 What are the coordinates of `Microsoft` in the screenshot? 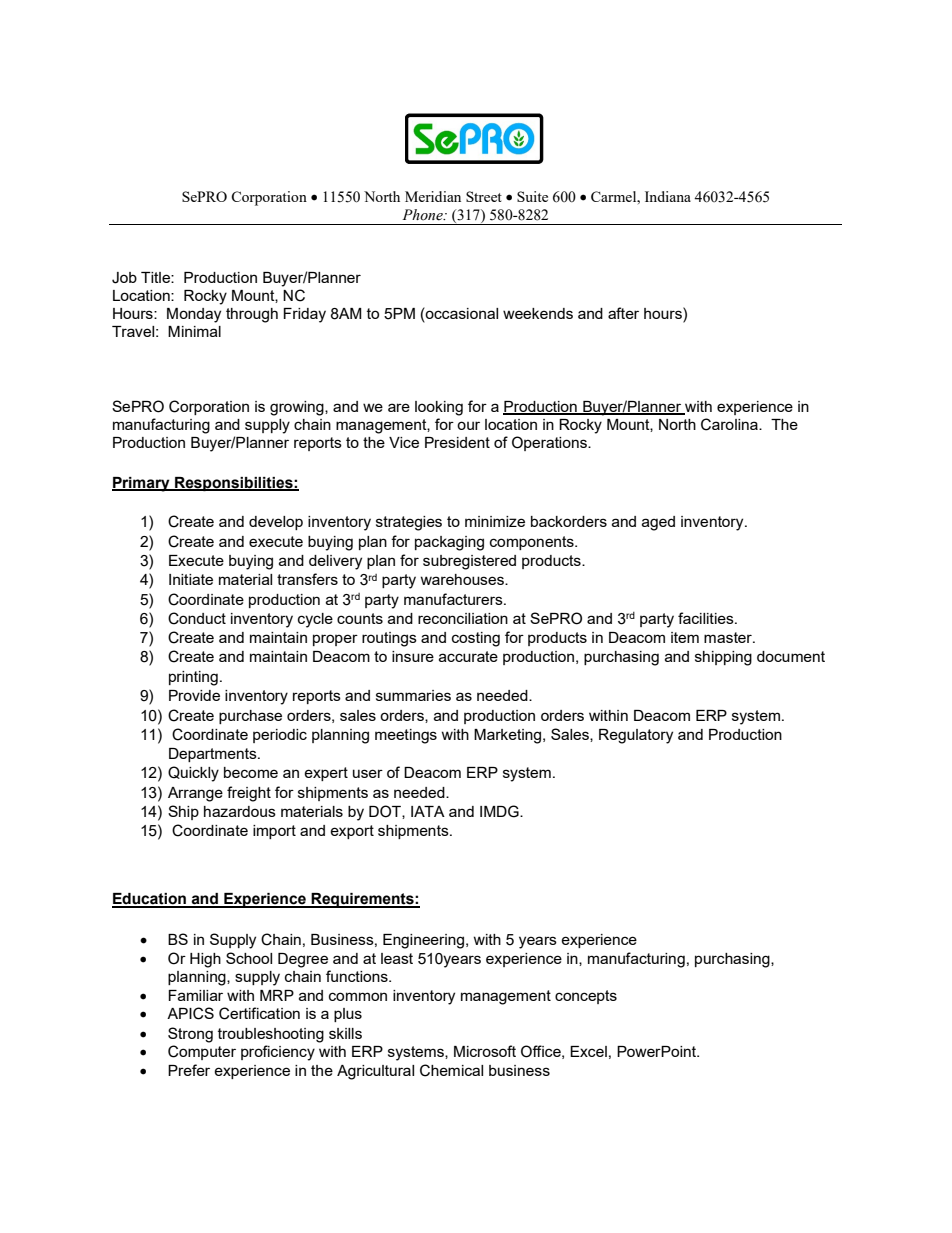 It's located at (485, 1051).
